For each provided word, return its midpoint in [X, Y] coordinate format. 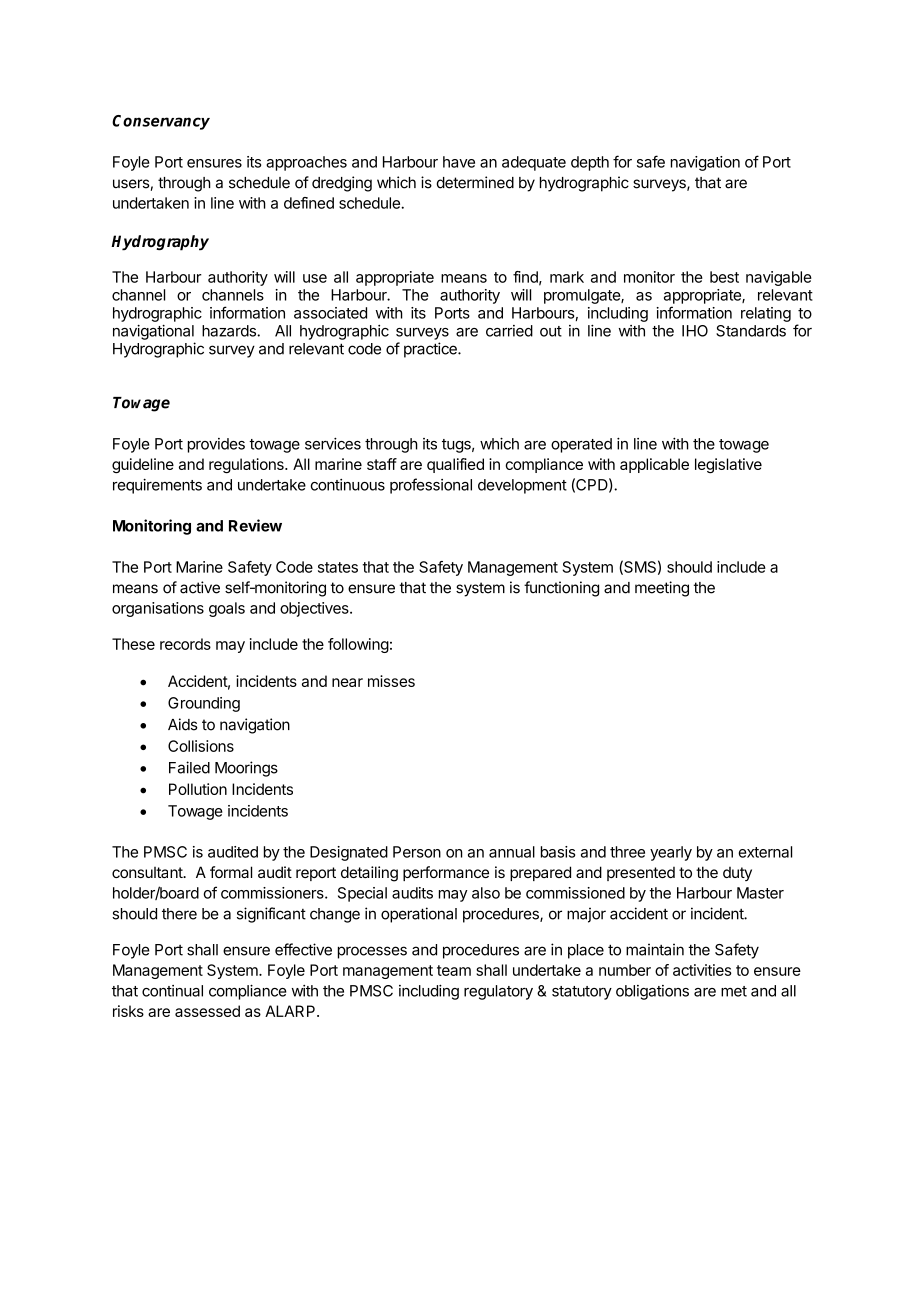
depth [590, 163]
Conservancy [161, 122]
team [454, 970]
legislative [728, 465]
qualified [455, 465]
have [459, 162]
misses [391, 681]
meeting [662, 589]
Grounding [204, 704]
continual [172, 991]
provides [216, 445]
